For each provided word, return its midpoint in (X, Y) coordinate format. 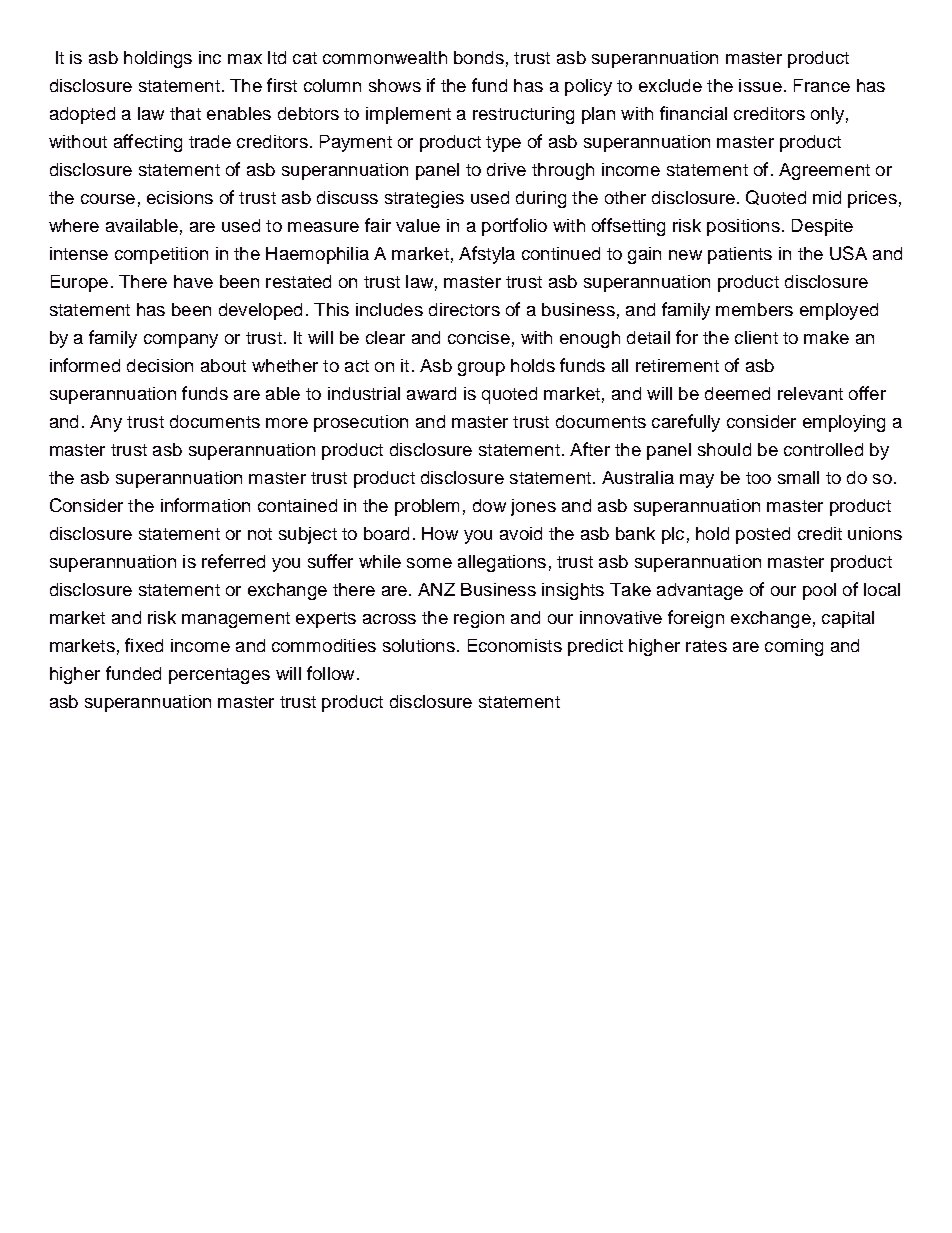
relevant (810, 393)
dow (489, 505)
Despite (822, 227)
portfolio (514, 227)
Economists (515, 645)
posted (763, 535)
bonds (479, 57)
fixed (144, 645)
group (481, 369)
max (245, 59)
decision (160, 365)
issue (760, 85)
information (205, 505)
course (108, 199)
